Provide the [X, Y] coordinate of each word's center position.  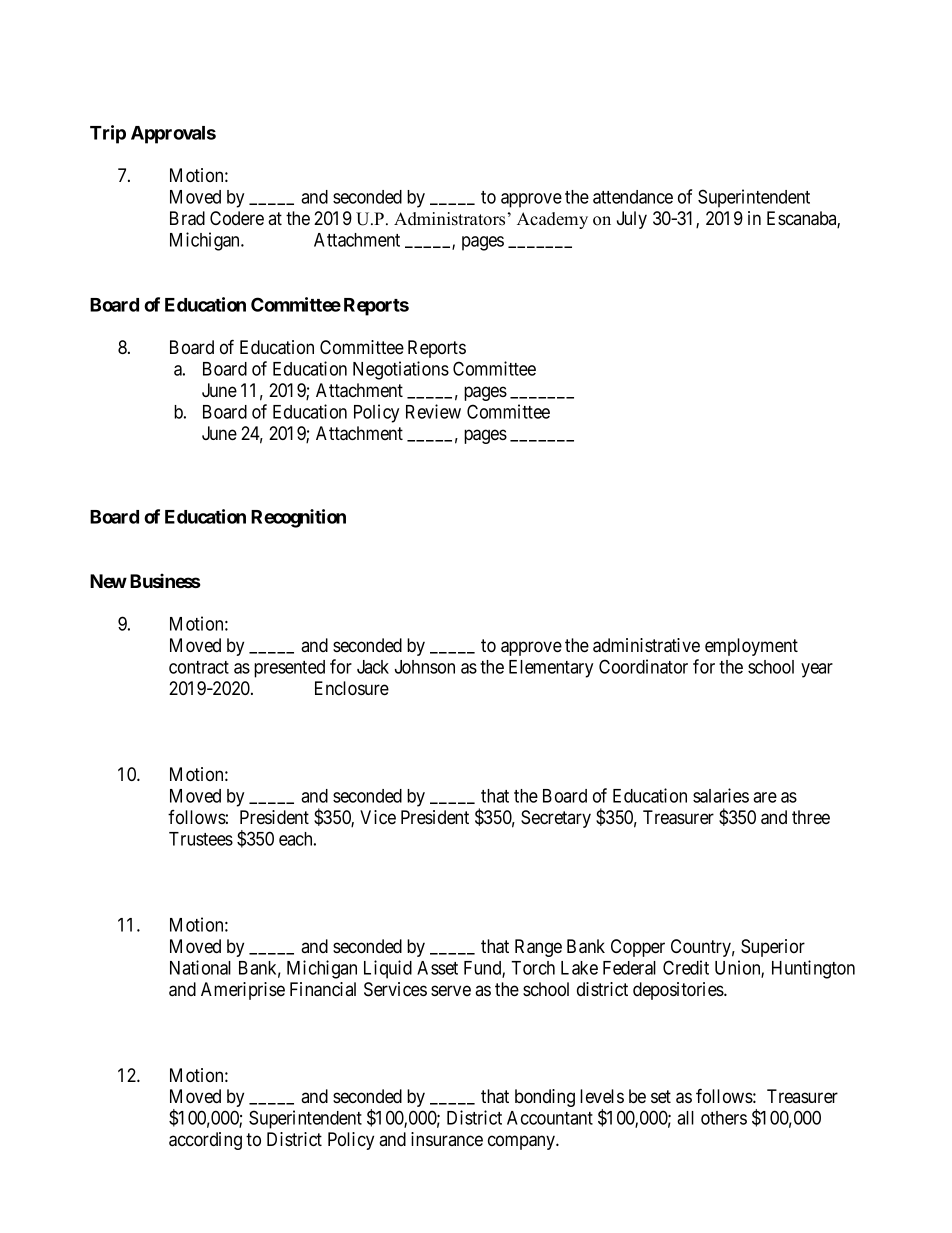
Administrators [449, 219]
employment [751, 647]
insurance [447, 1139]
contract [199, 667]
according [205, 1141]
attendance [633, 197]
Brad [187, 218]
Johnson [425, 667]
